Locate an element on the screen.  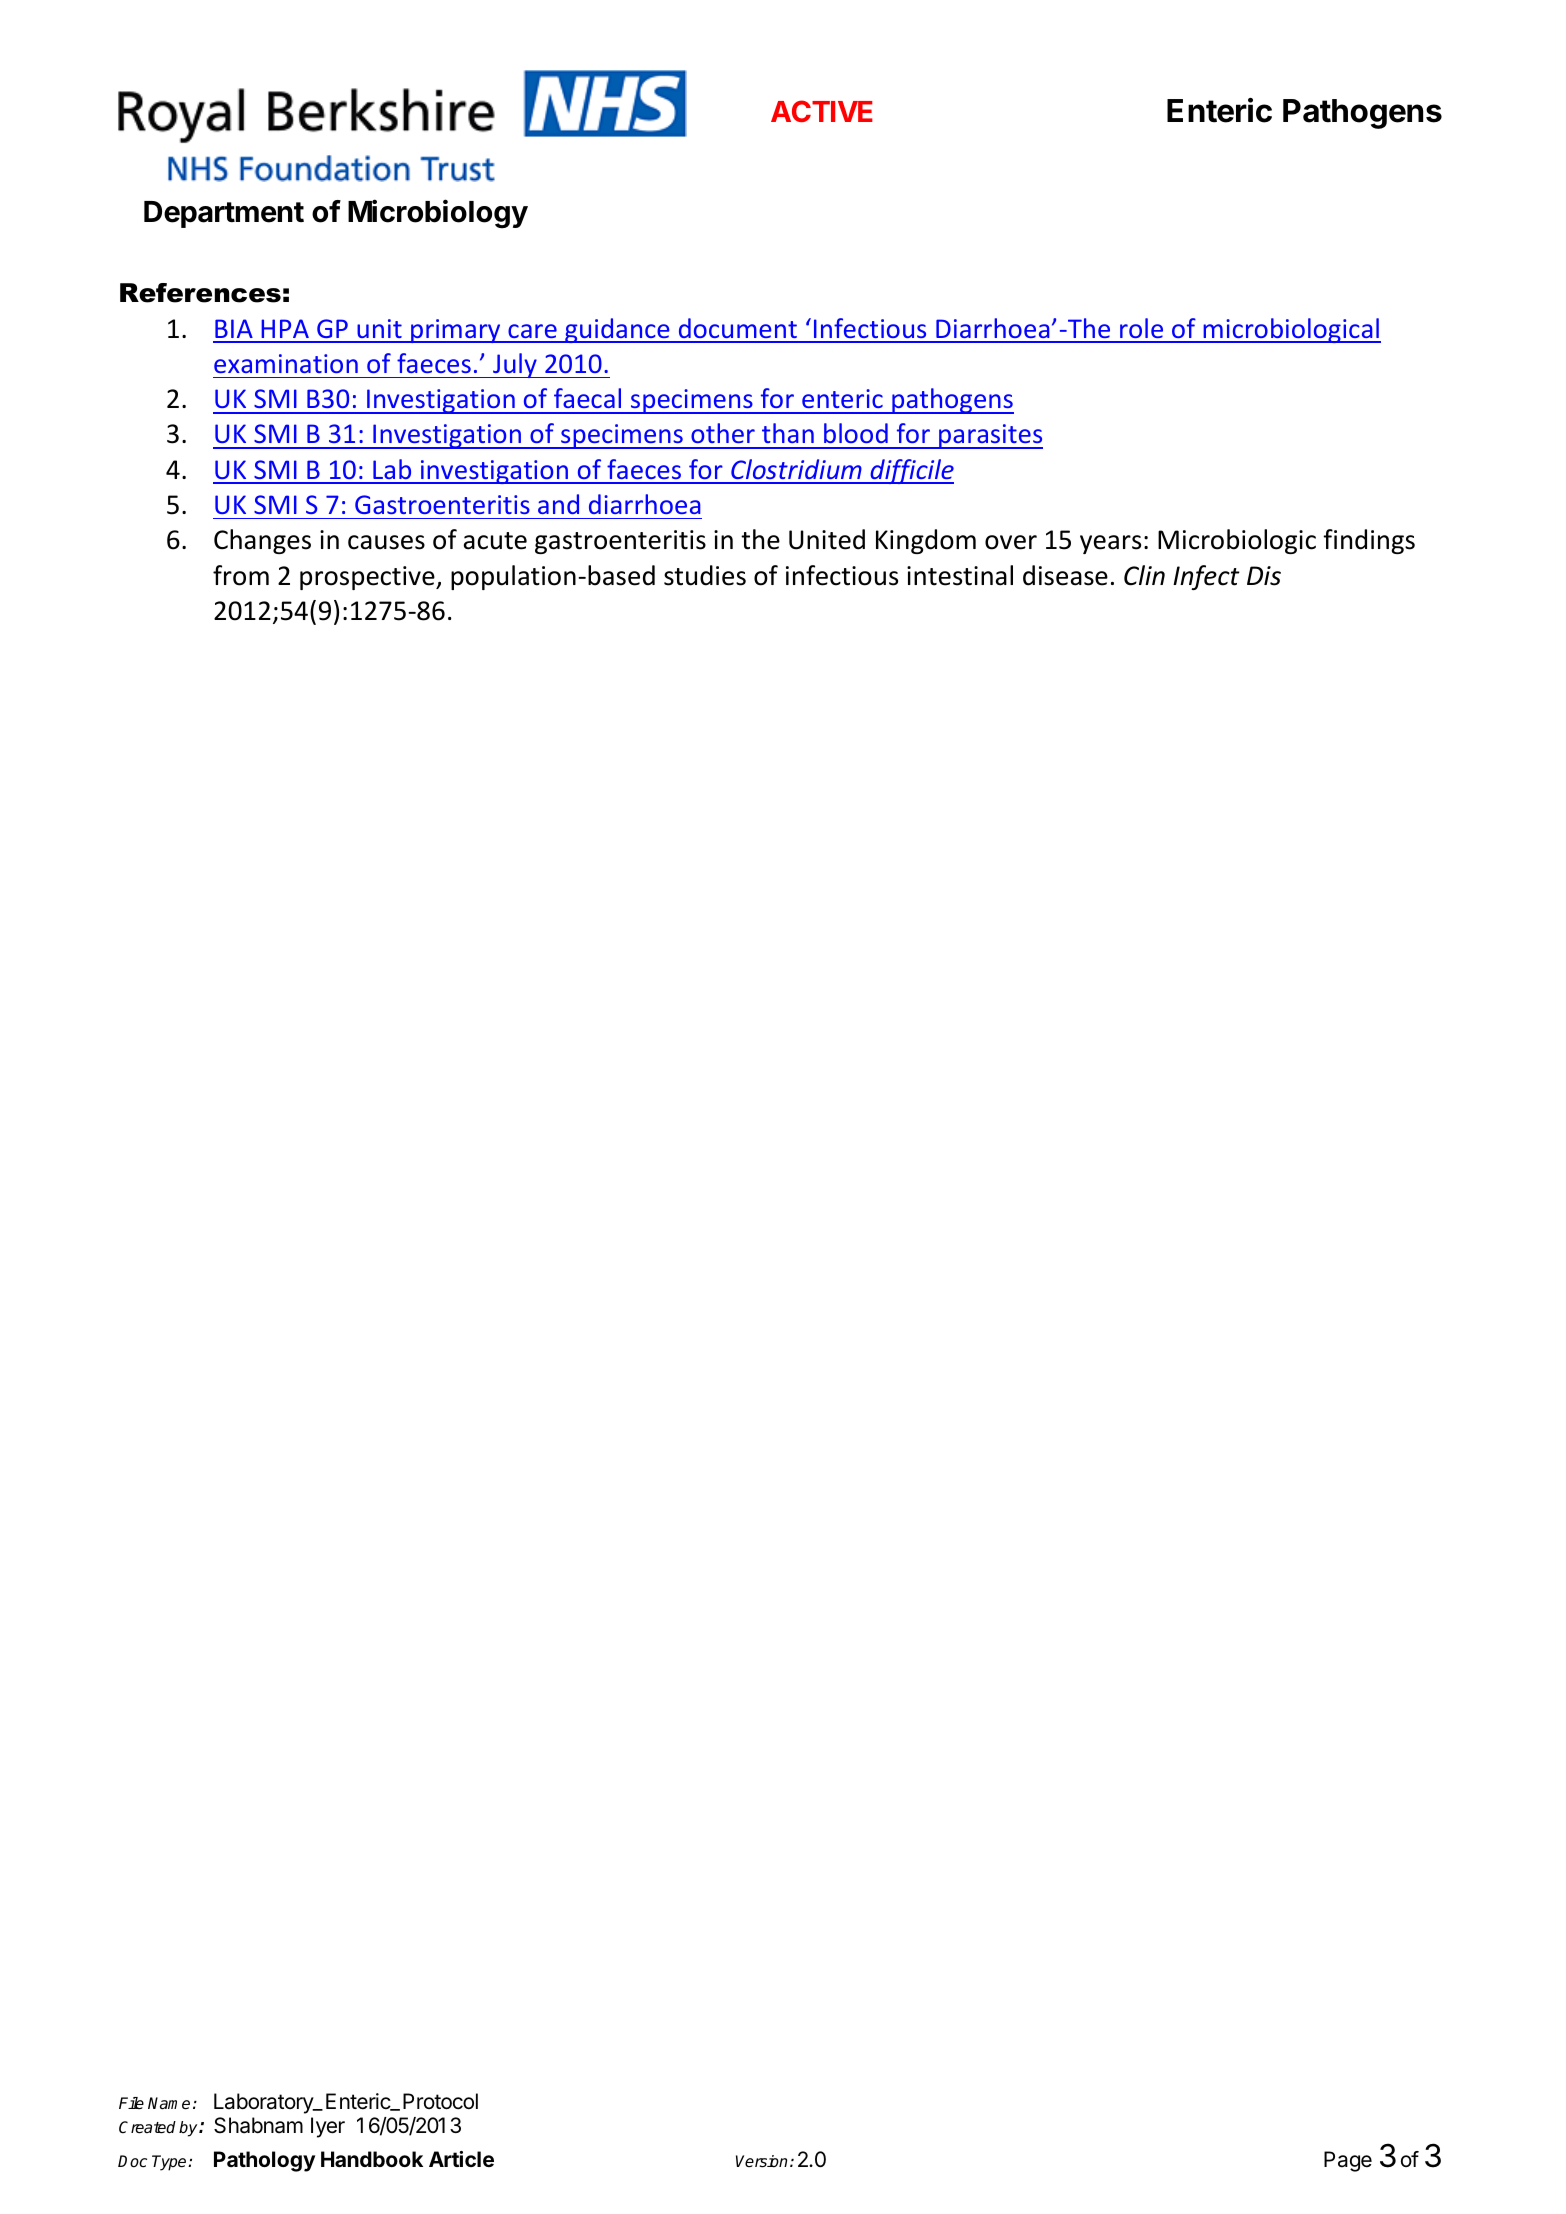
studies is located at coordinates (705, 575).
